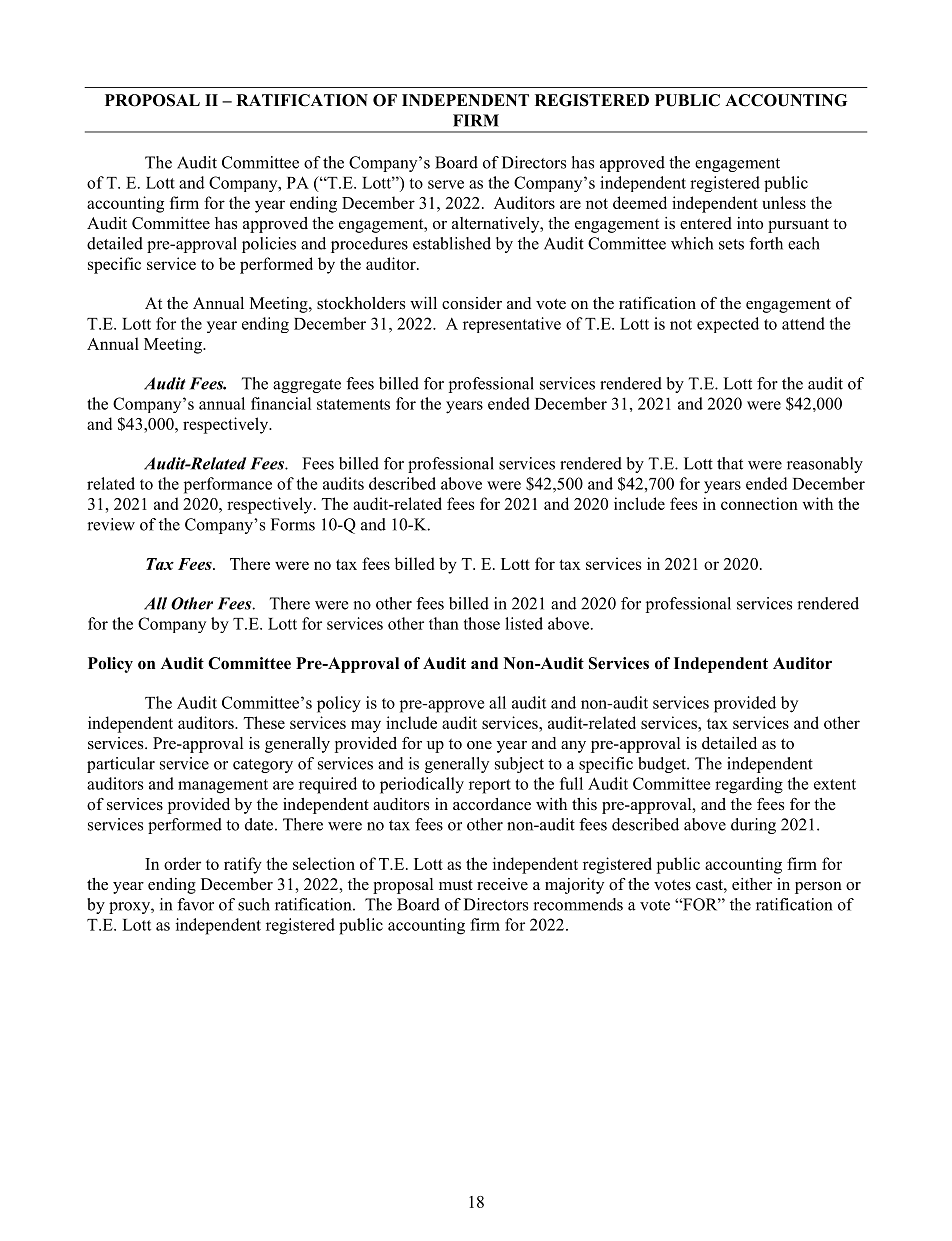 The width and height of the screenshot is (952, 1241). I want to click on order, so click(182, 863).
